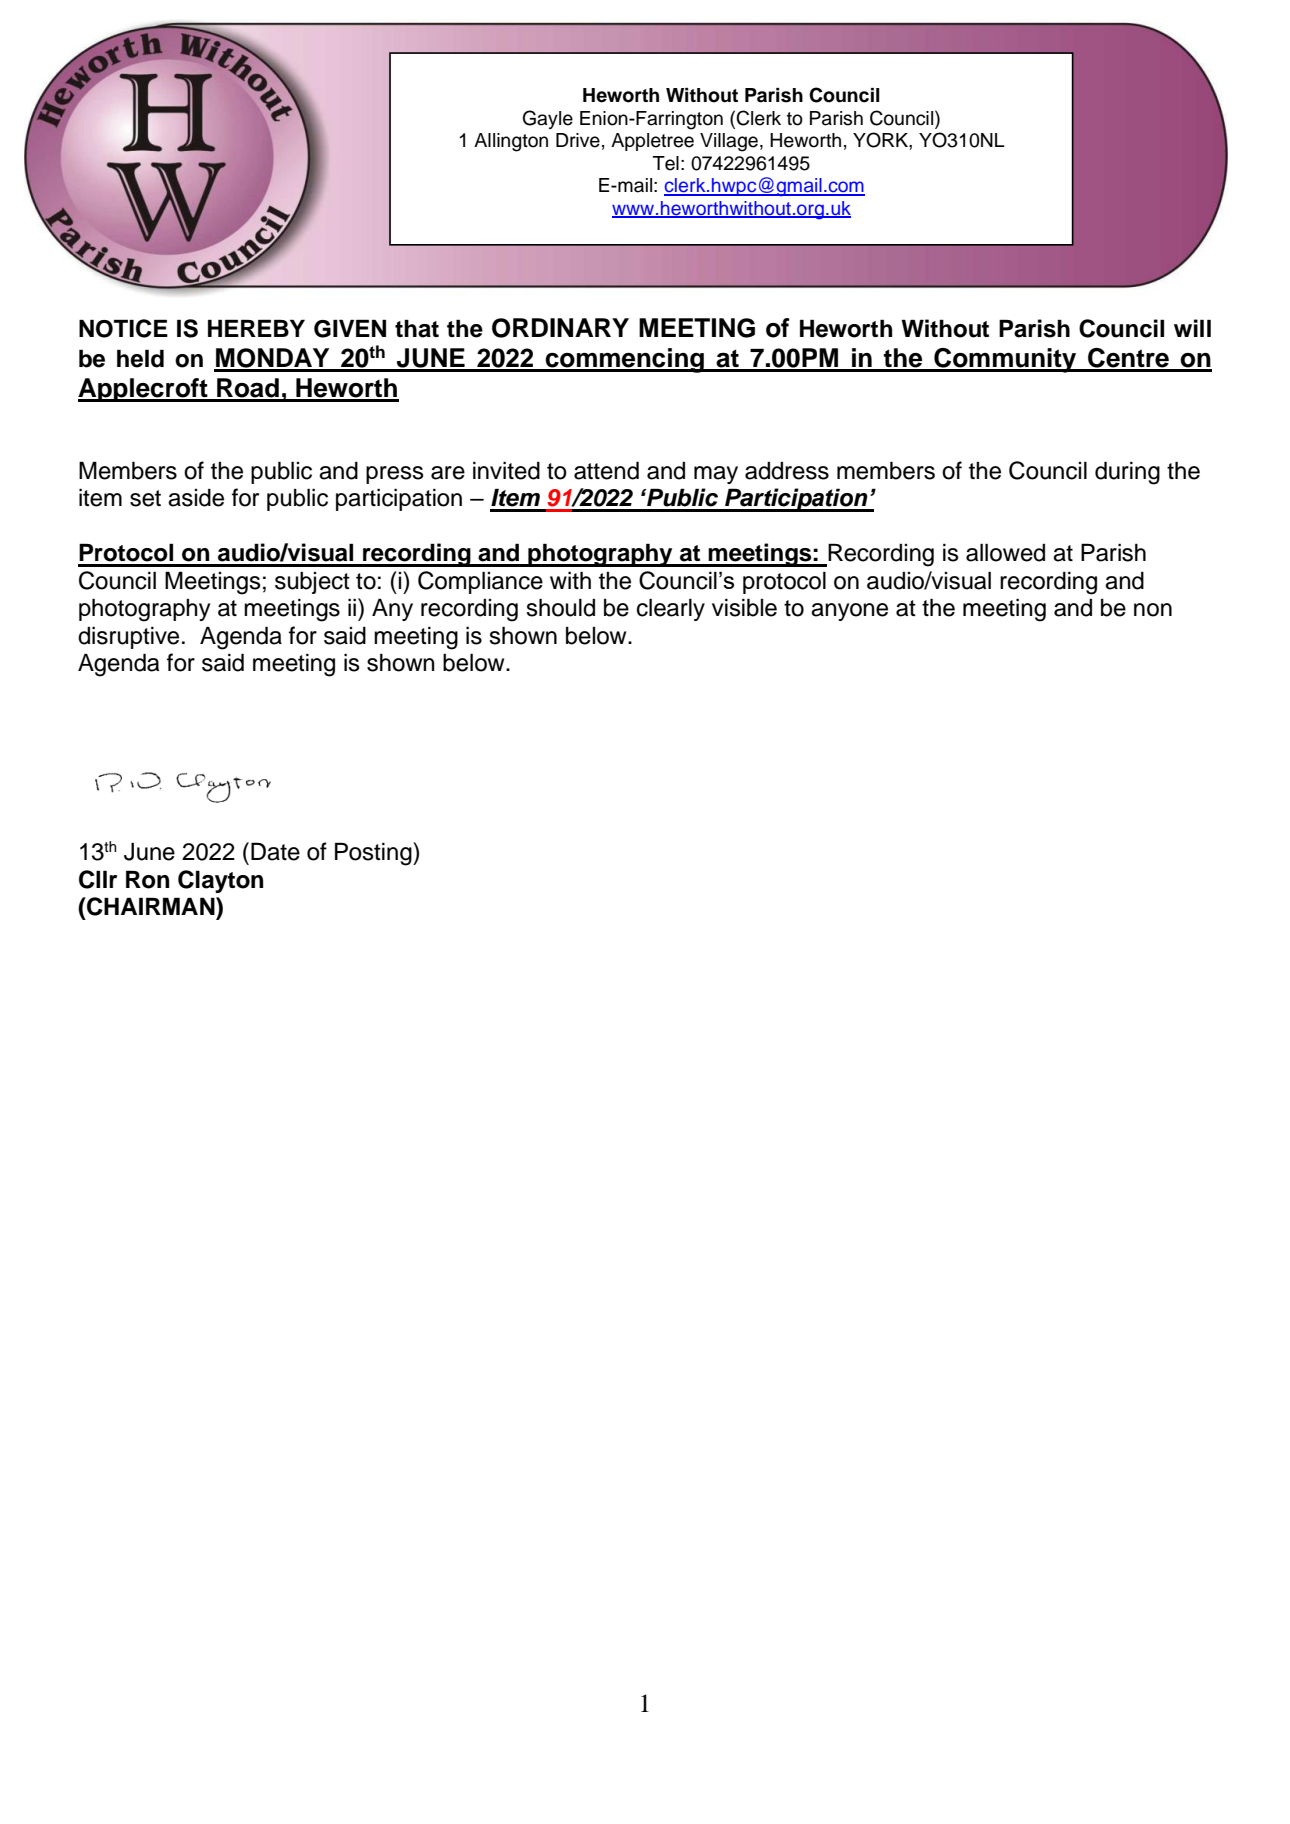 The image size is (1290, 1824). What do you see at coordinates (1005, 552) in the image?
I see `allowed` at bounding box center [1005, 552].
